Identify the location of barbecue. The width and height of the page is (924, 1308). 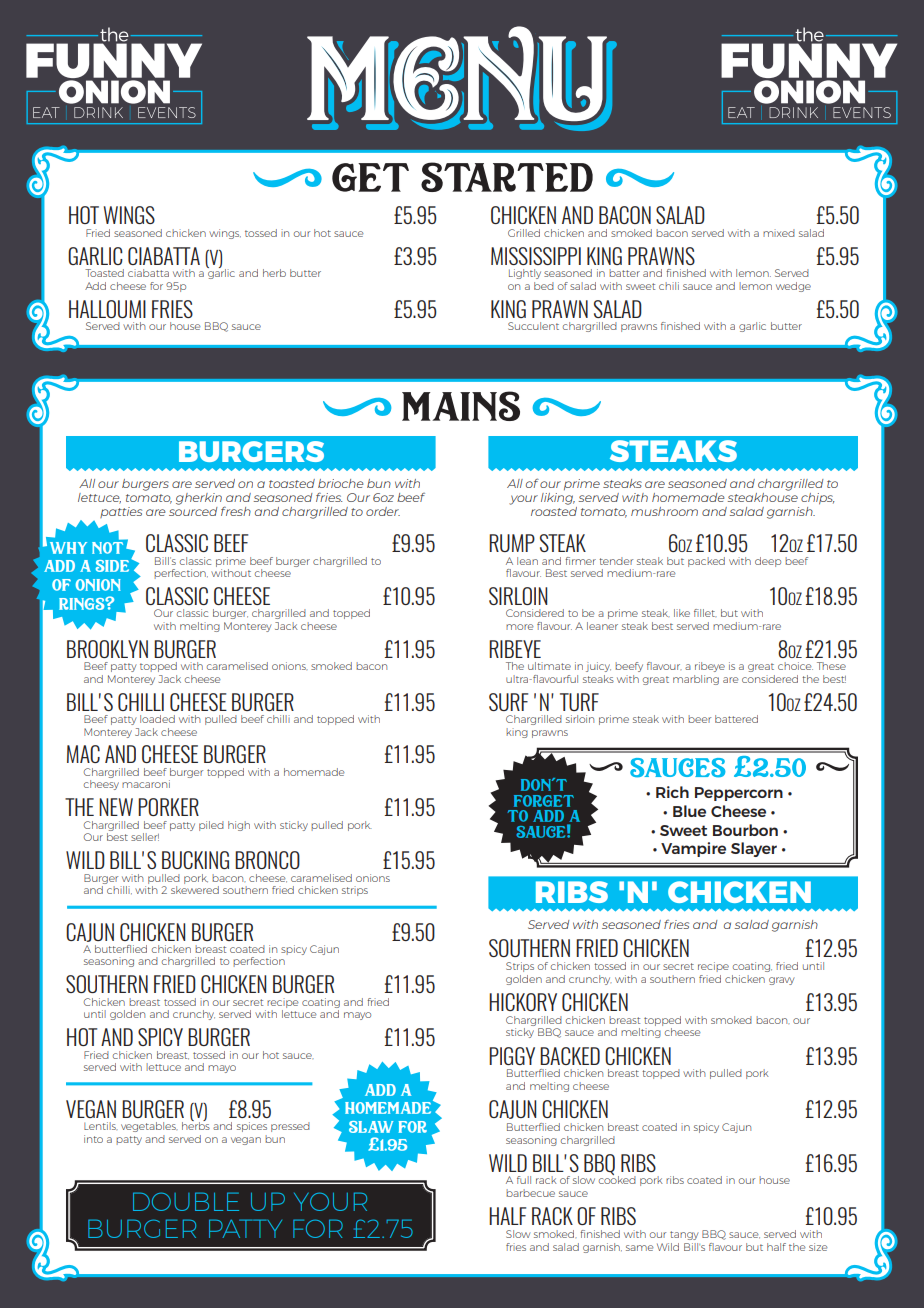
(530, 1193).
